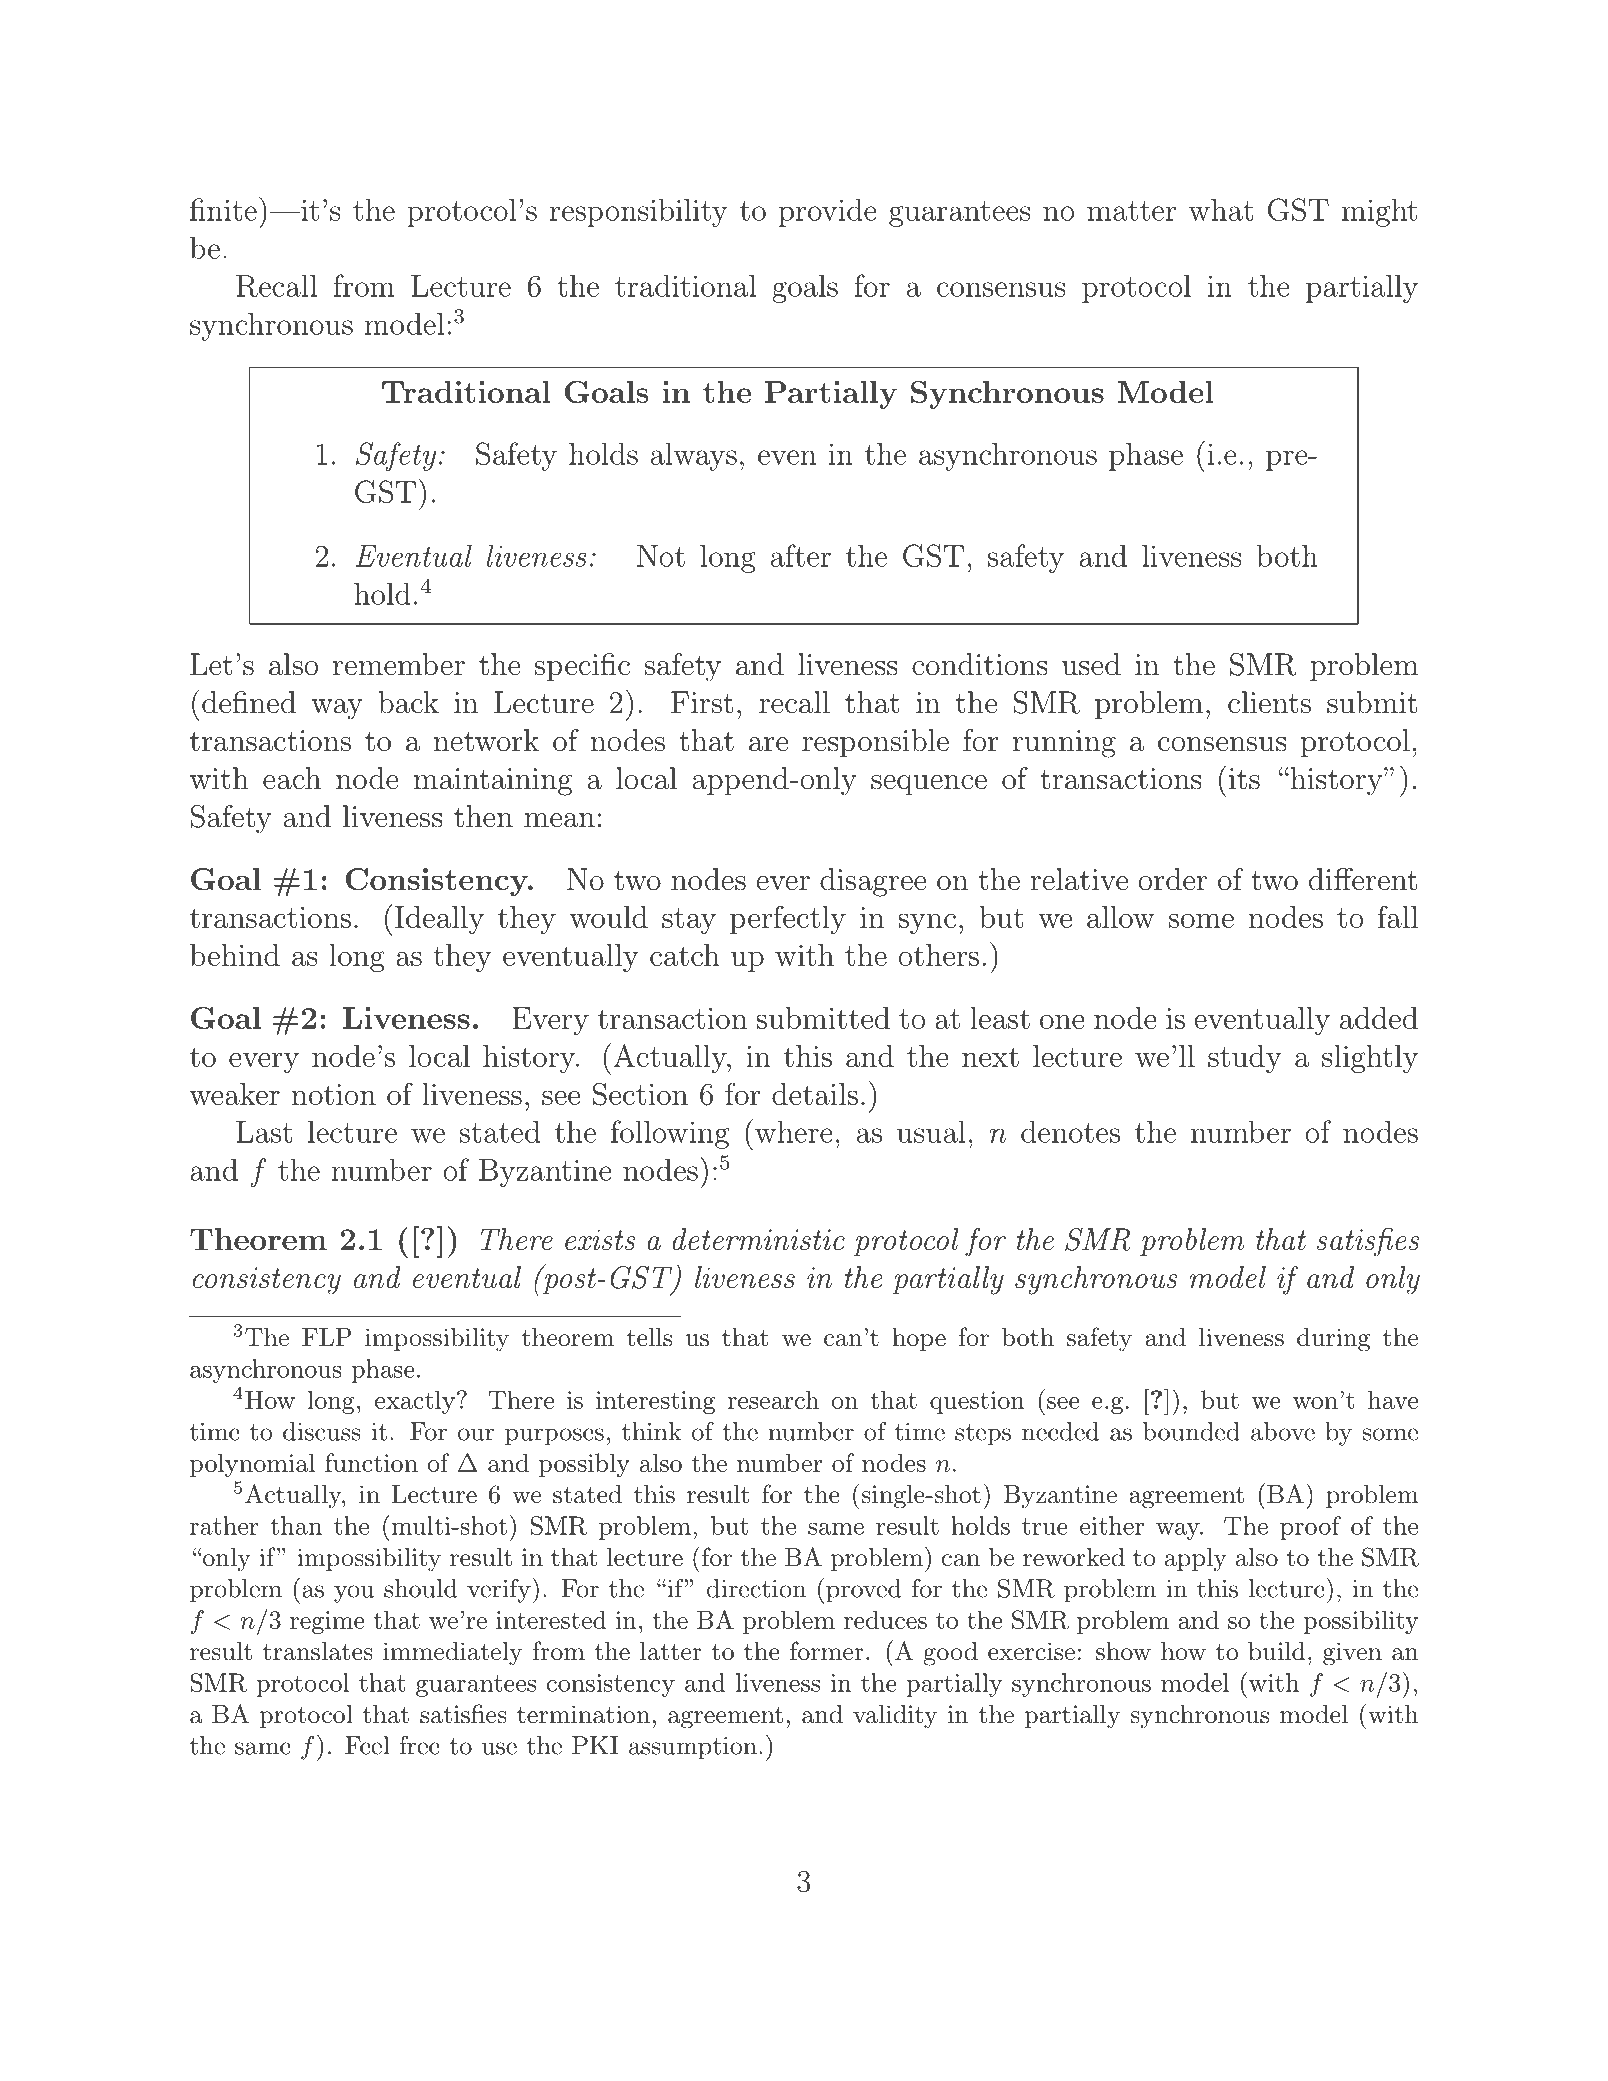  Describe the element at coordinates (828, 212) in the screenshot. I see `provide` at that location.
